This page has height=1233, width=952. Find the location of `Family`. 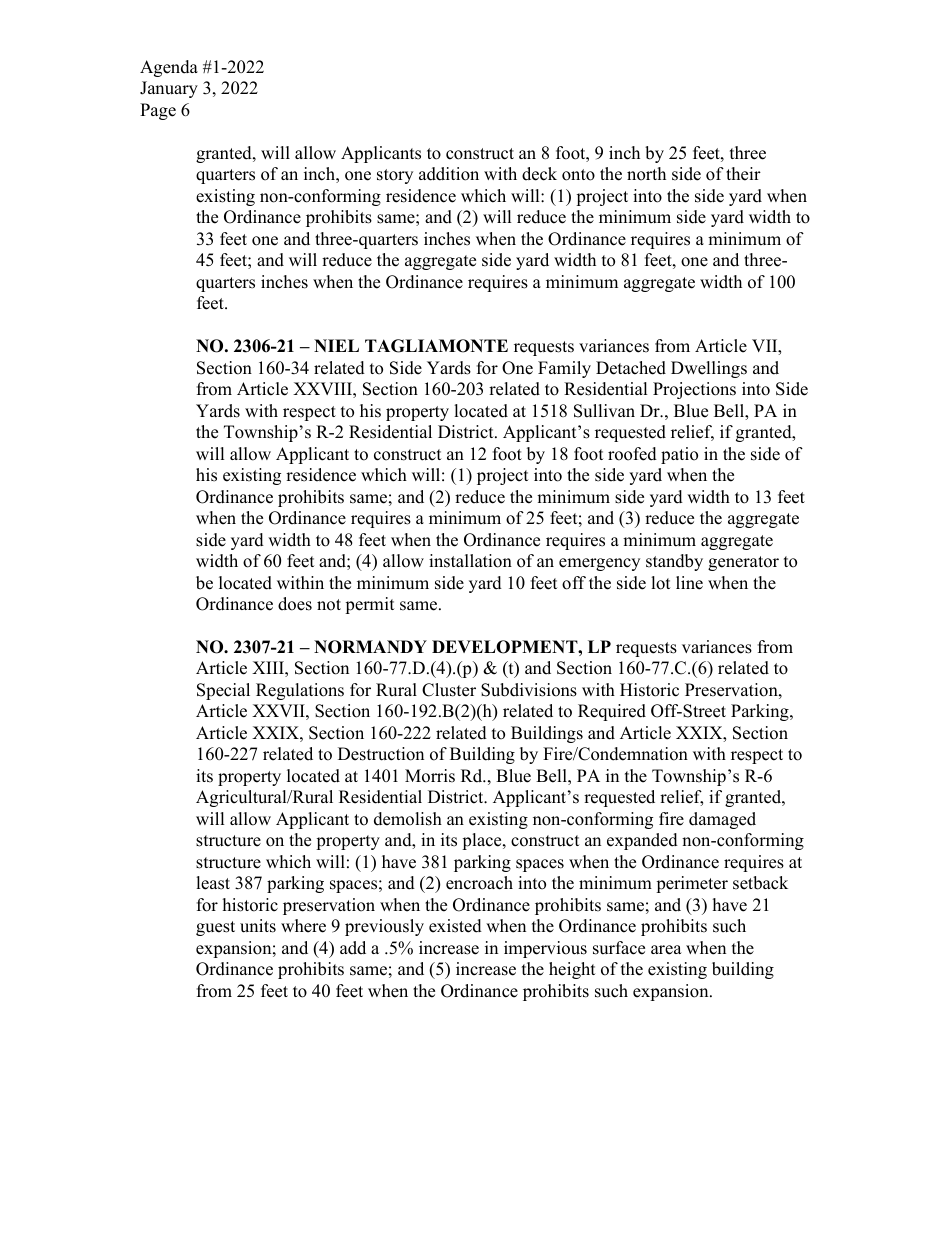

Family is located at coordinates (564, 369).
